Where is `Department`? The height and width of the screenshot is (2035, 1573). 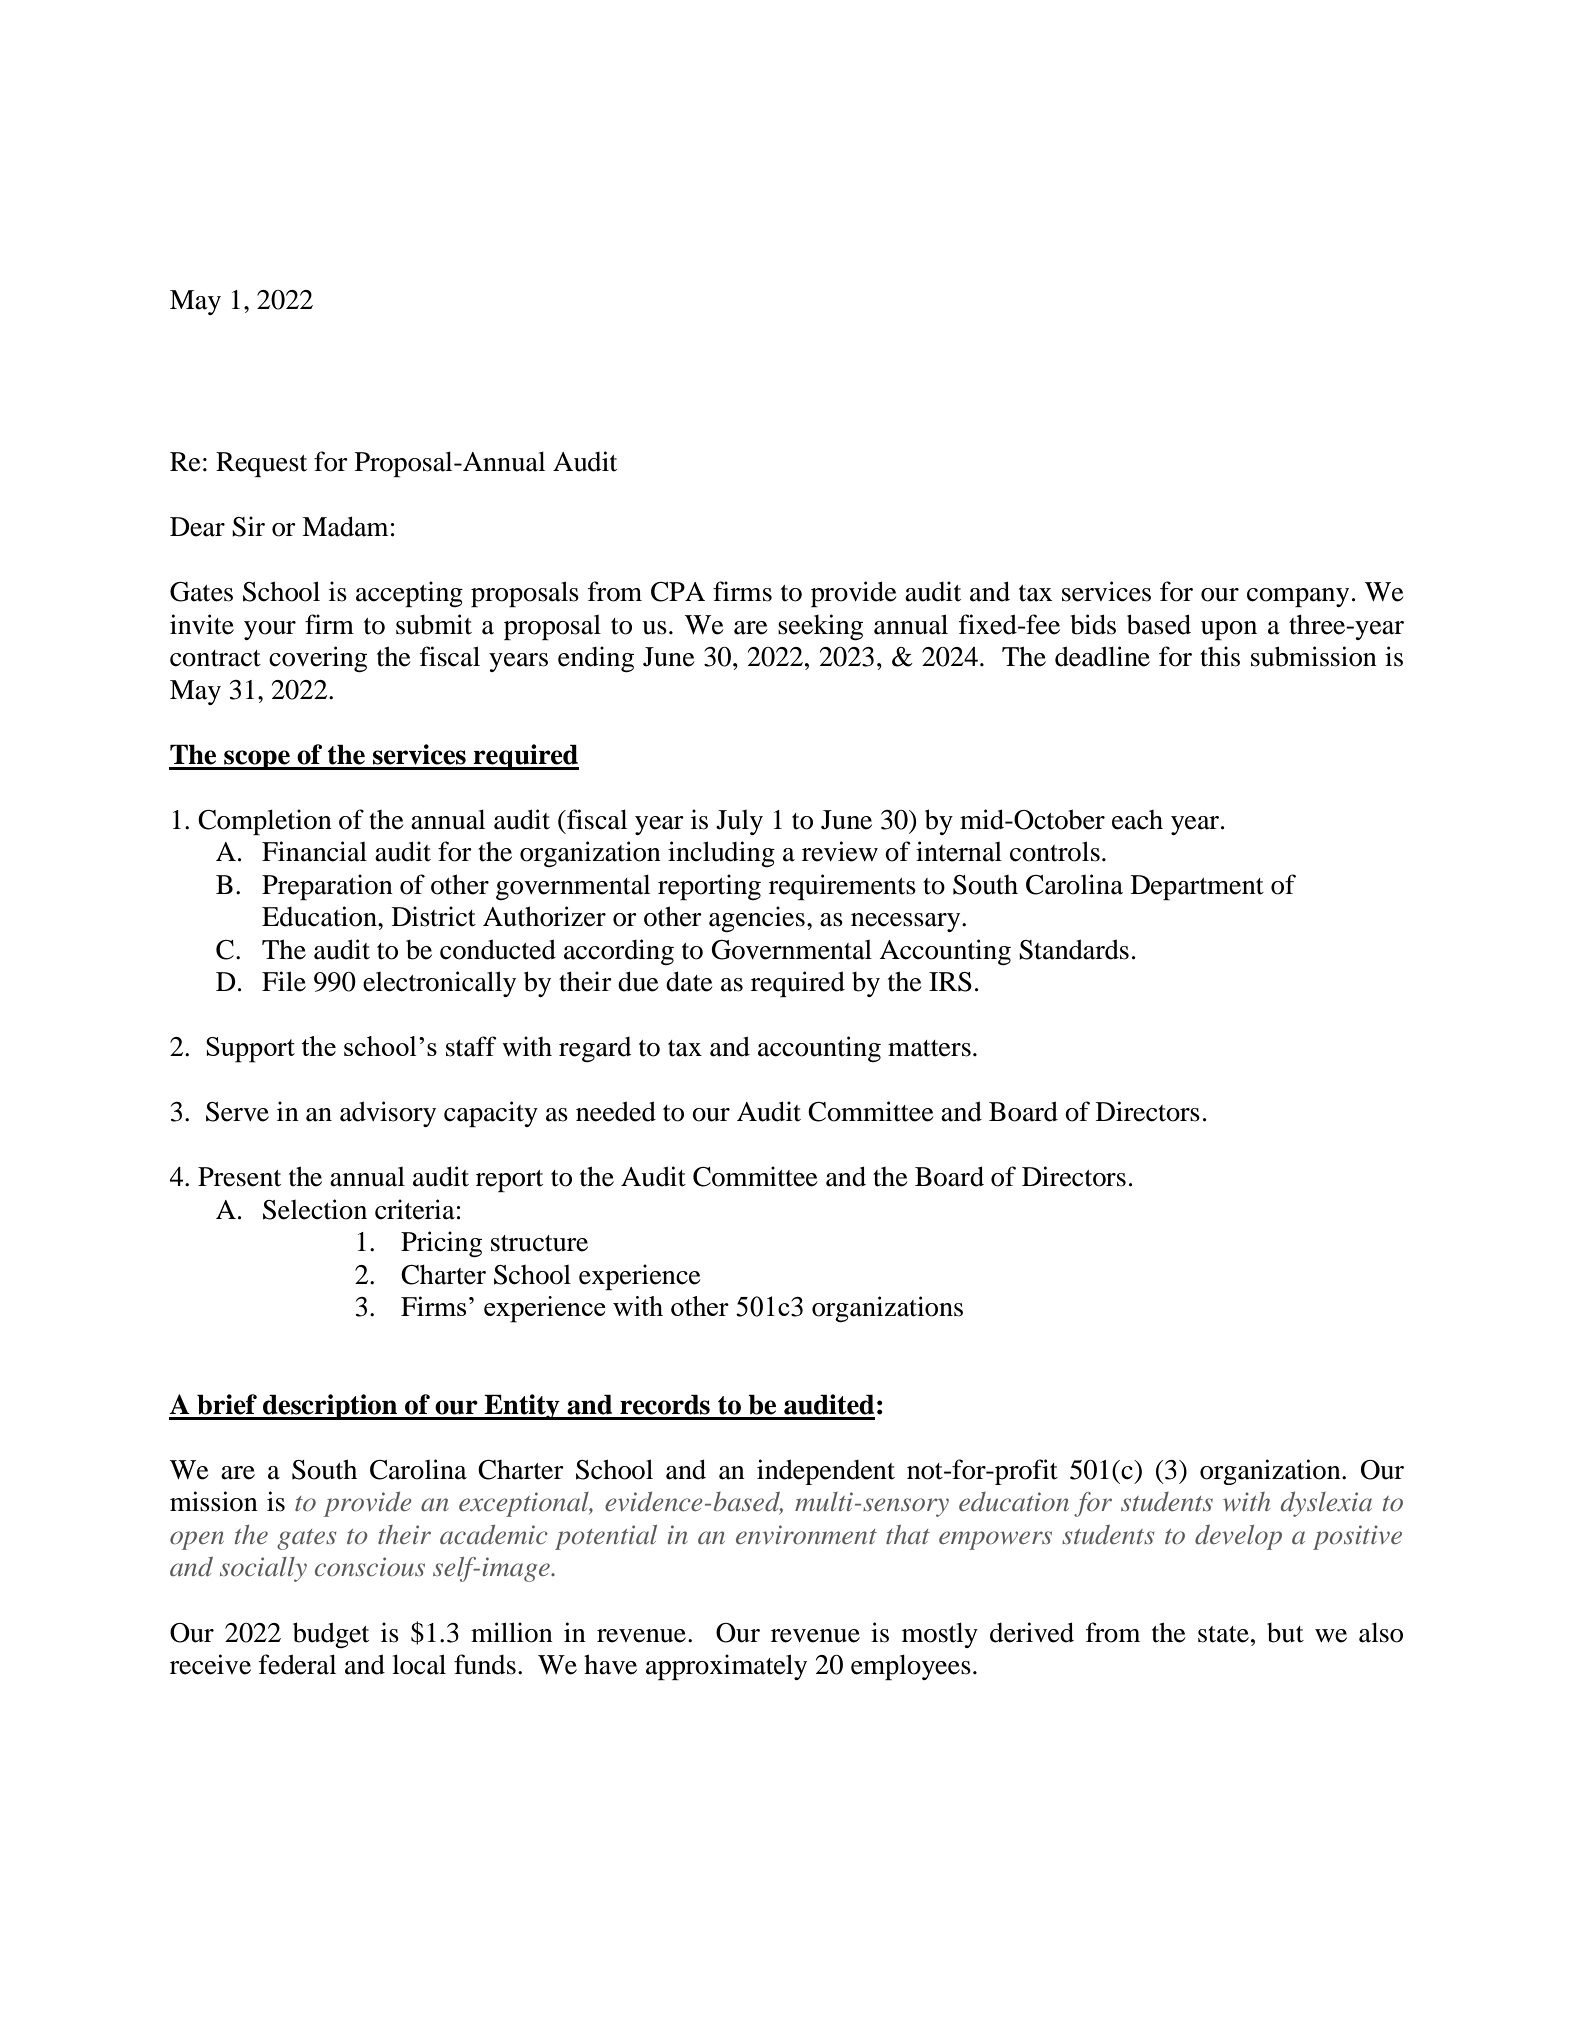
Department is located at coordinates (1197, 887).
